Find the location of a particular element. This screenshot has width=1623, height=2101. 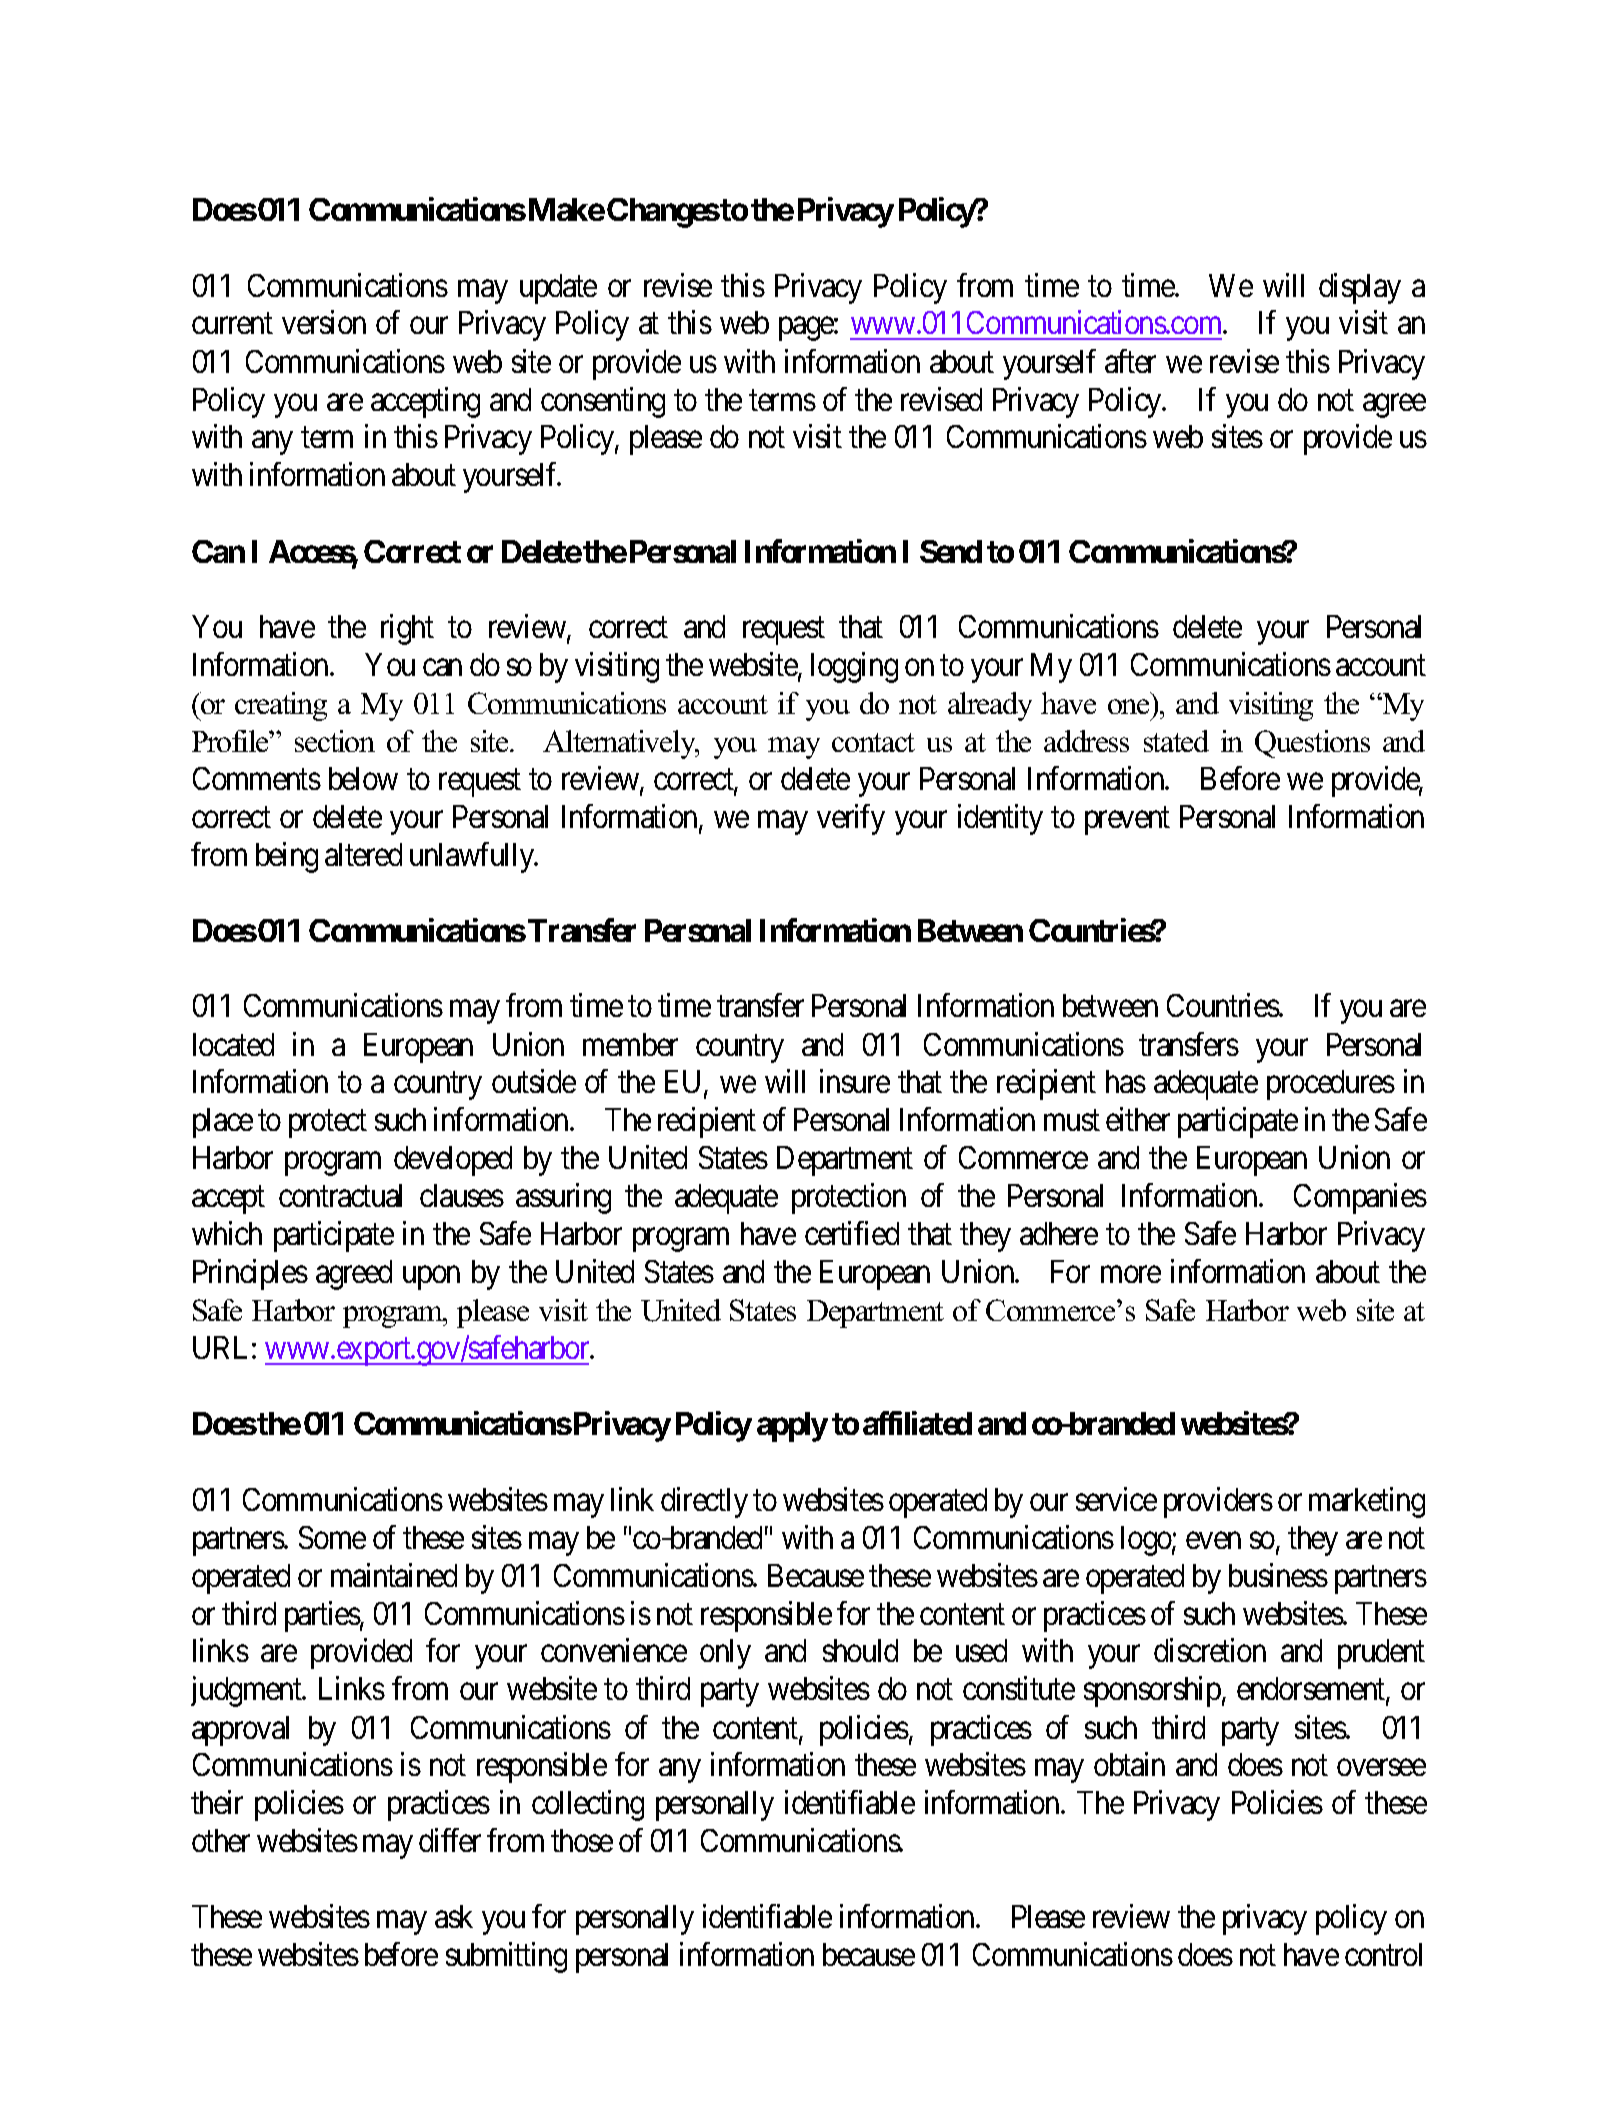

altered is located at coordinates (363, 854).
